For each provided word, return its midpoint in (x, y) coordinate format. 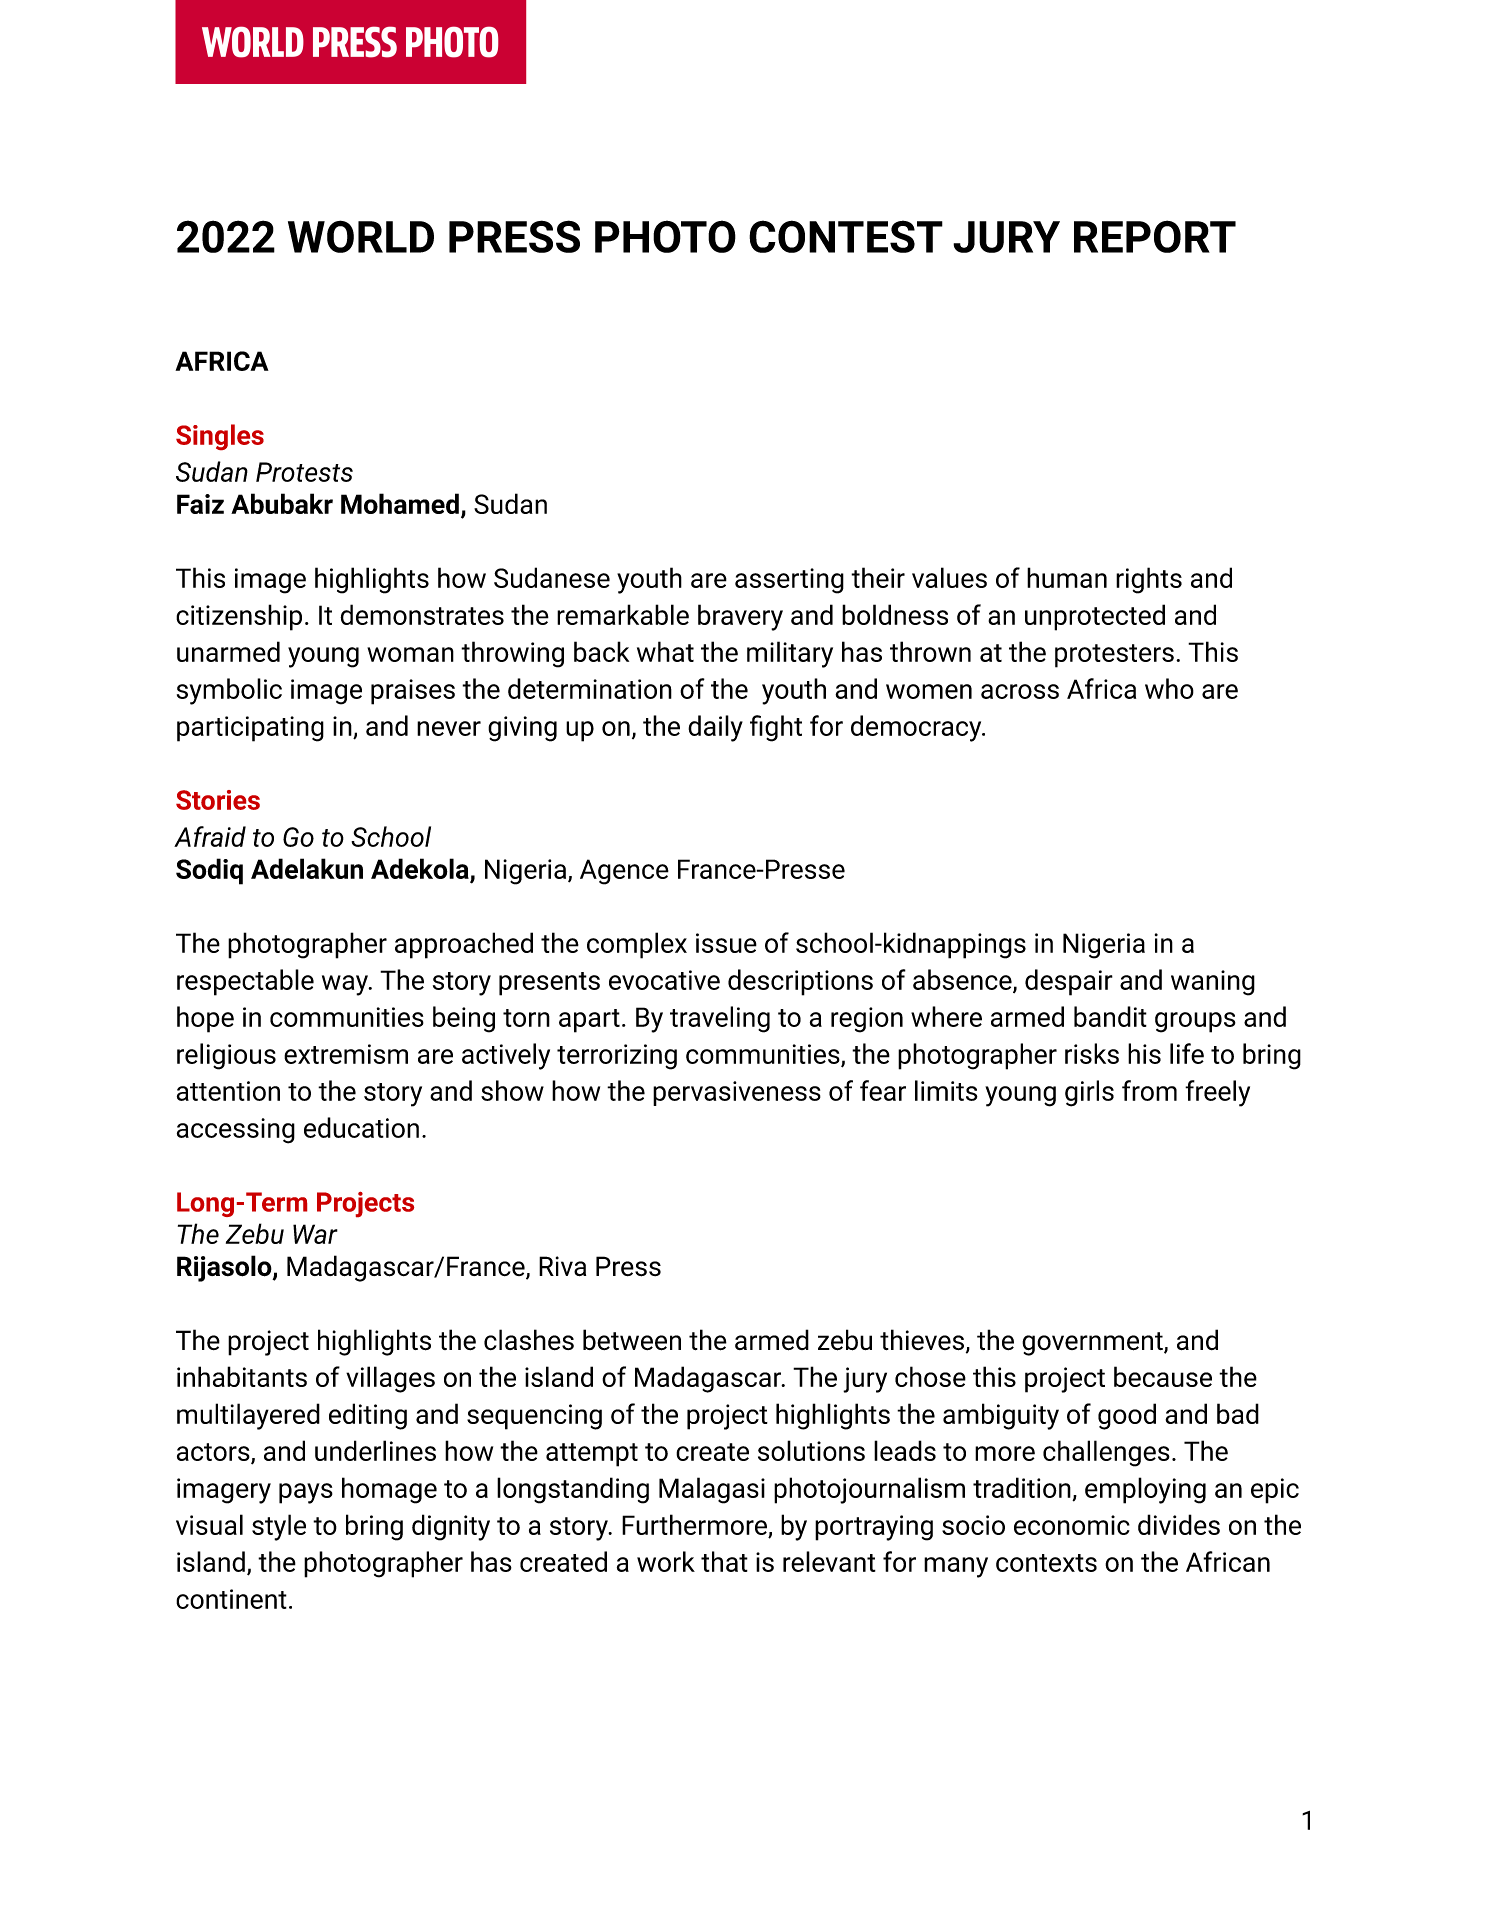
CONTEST (846, 236)
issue (726, 943)
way (346, 985)
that (724, 1561)
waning (1213, 983)
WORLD (361, 236)
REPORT (1155, 236)
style (279, 1527)
